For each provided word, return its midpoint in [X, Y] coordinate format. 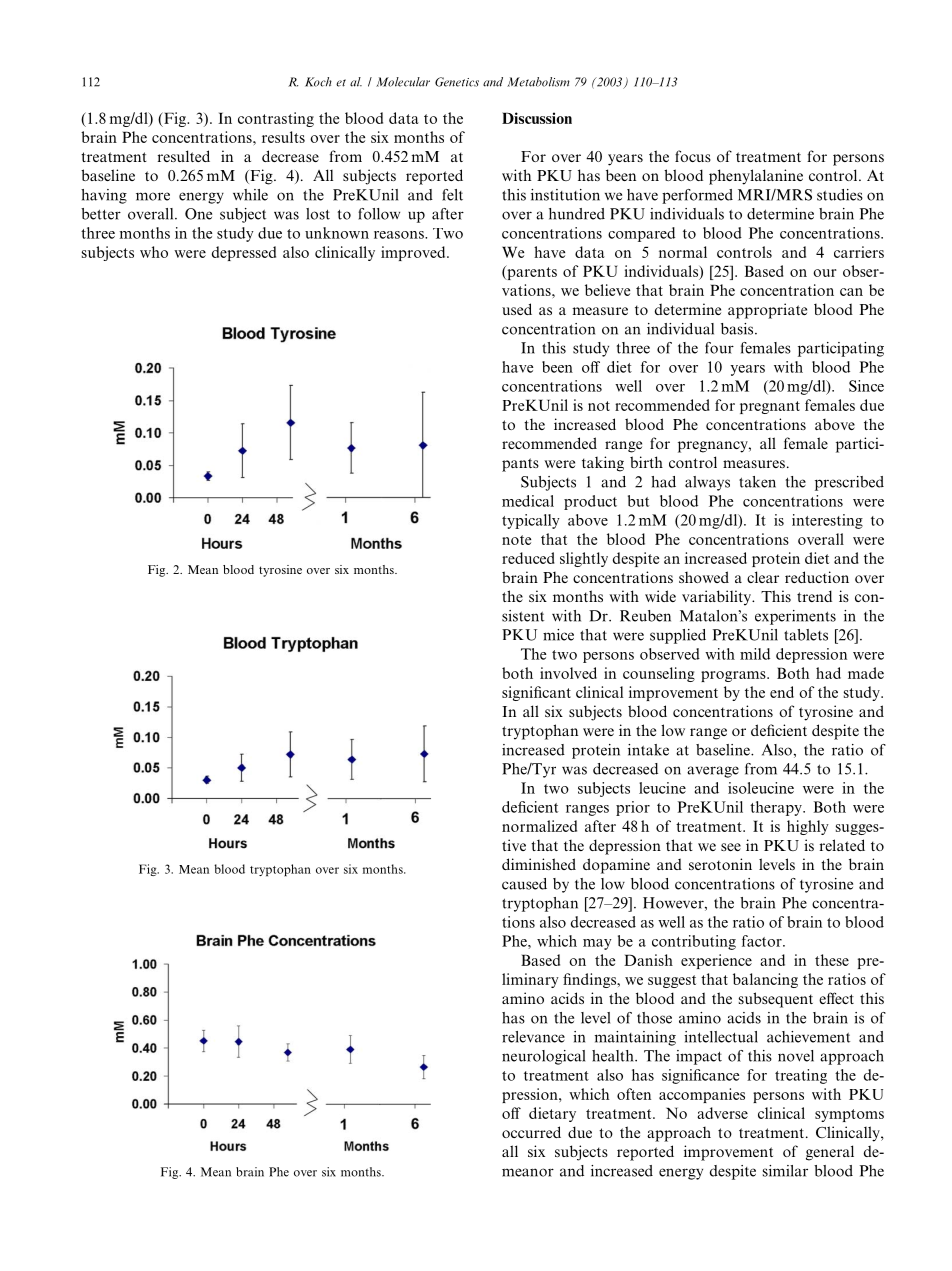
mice [558, 635]
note [516, 540]
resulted [184, 156]
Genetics [457, 82]
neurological [543, 1057]
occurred [531, 1132]
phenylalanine [756, 177]
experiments [795, 617]
